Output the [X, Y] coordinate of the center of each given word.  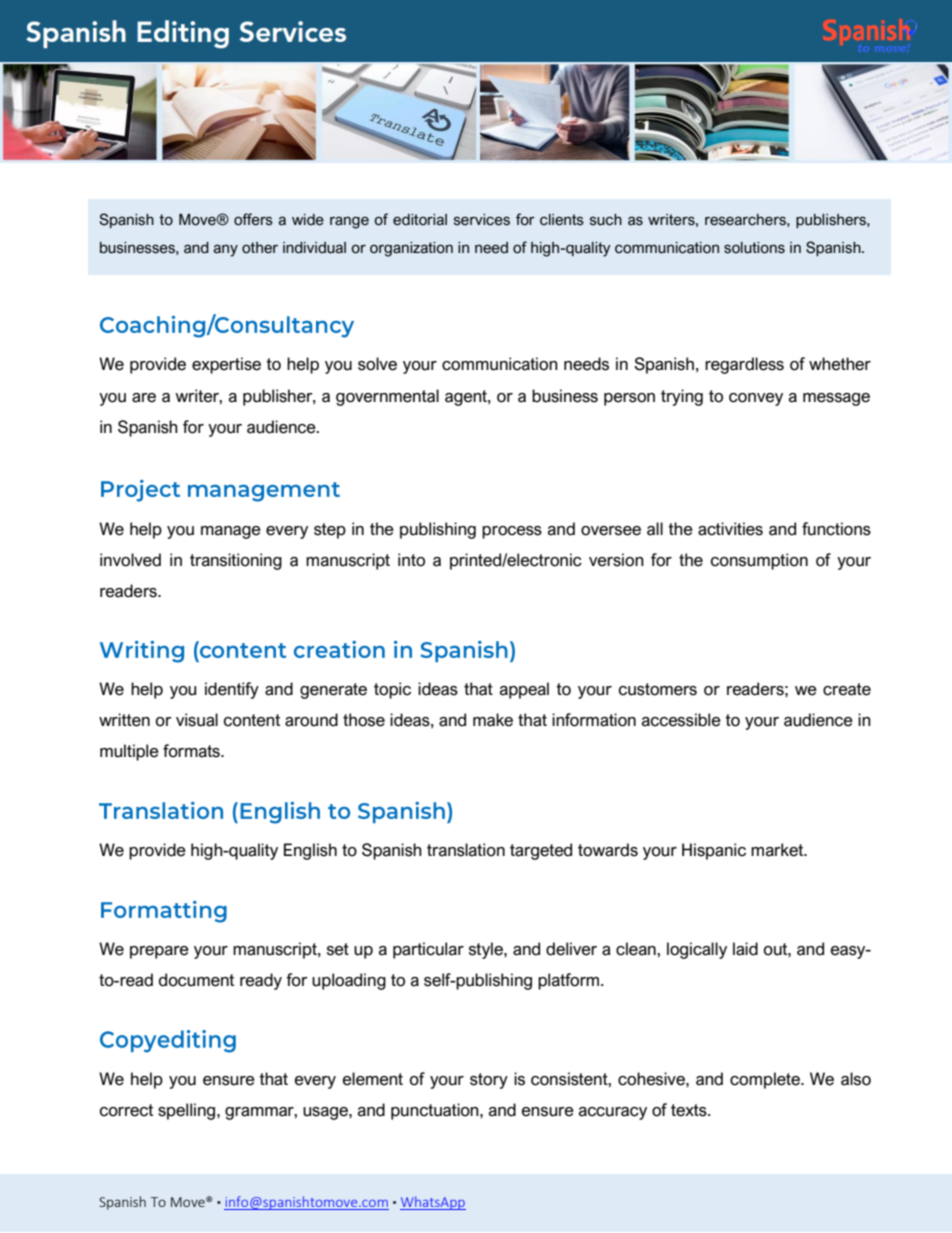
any [226, 250]
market [778, 850]
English [310, 851]
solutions [754, 248]
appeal [524, 690]
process [512, 532]
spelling [188, 1111]
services [482, 220]
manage [231, 532]
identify [232, 690]
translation [466, 850]
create [847, 689]
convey [756, 399]
